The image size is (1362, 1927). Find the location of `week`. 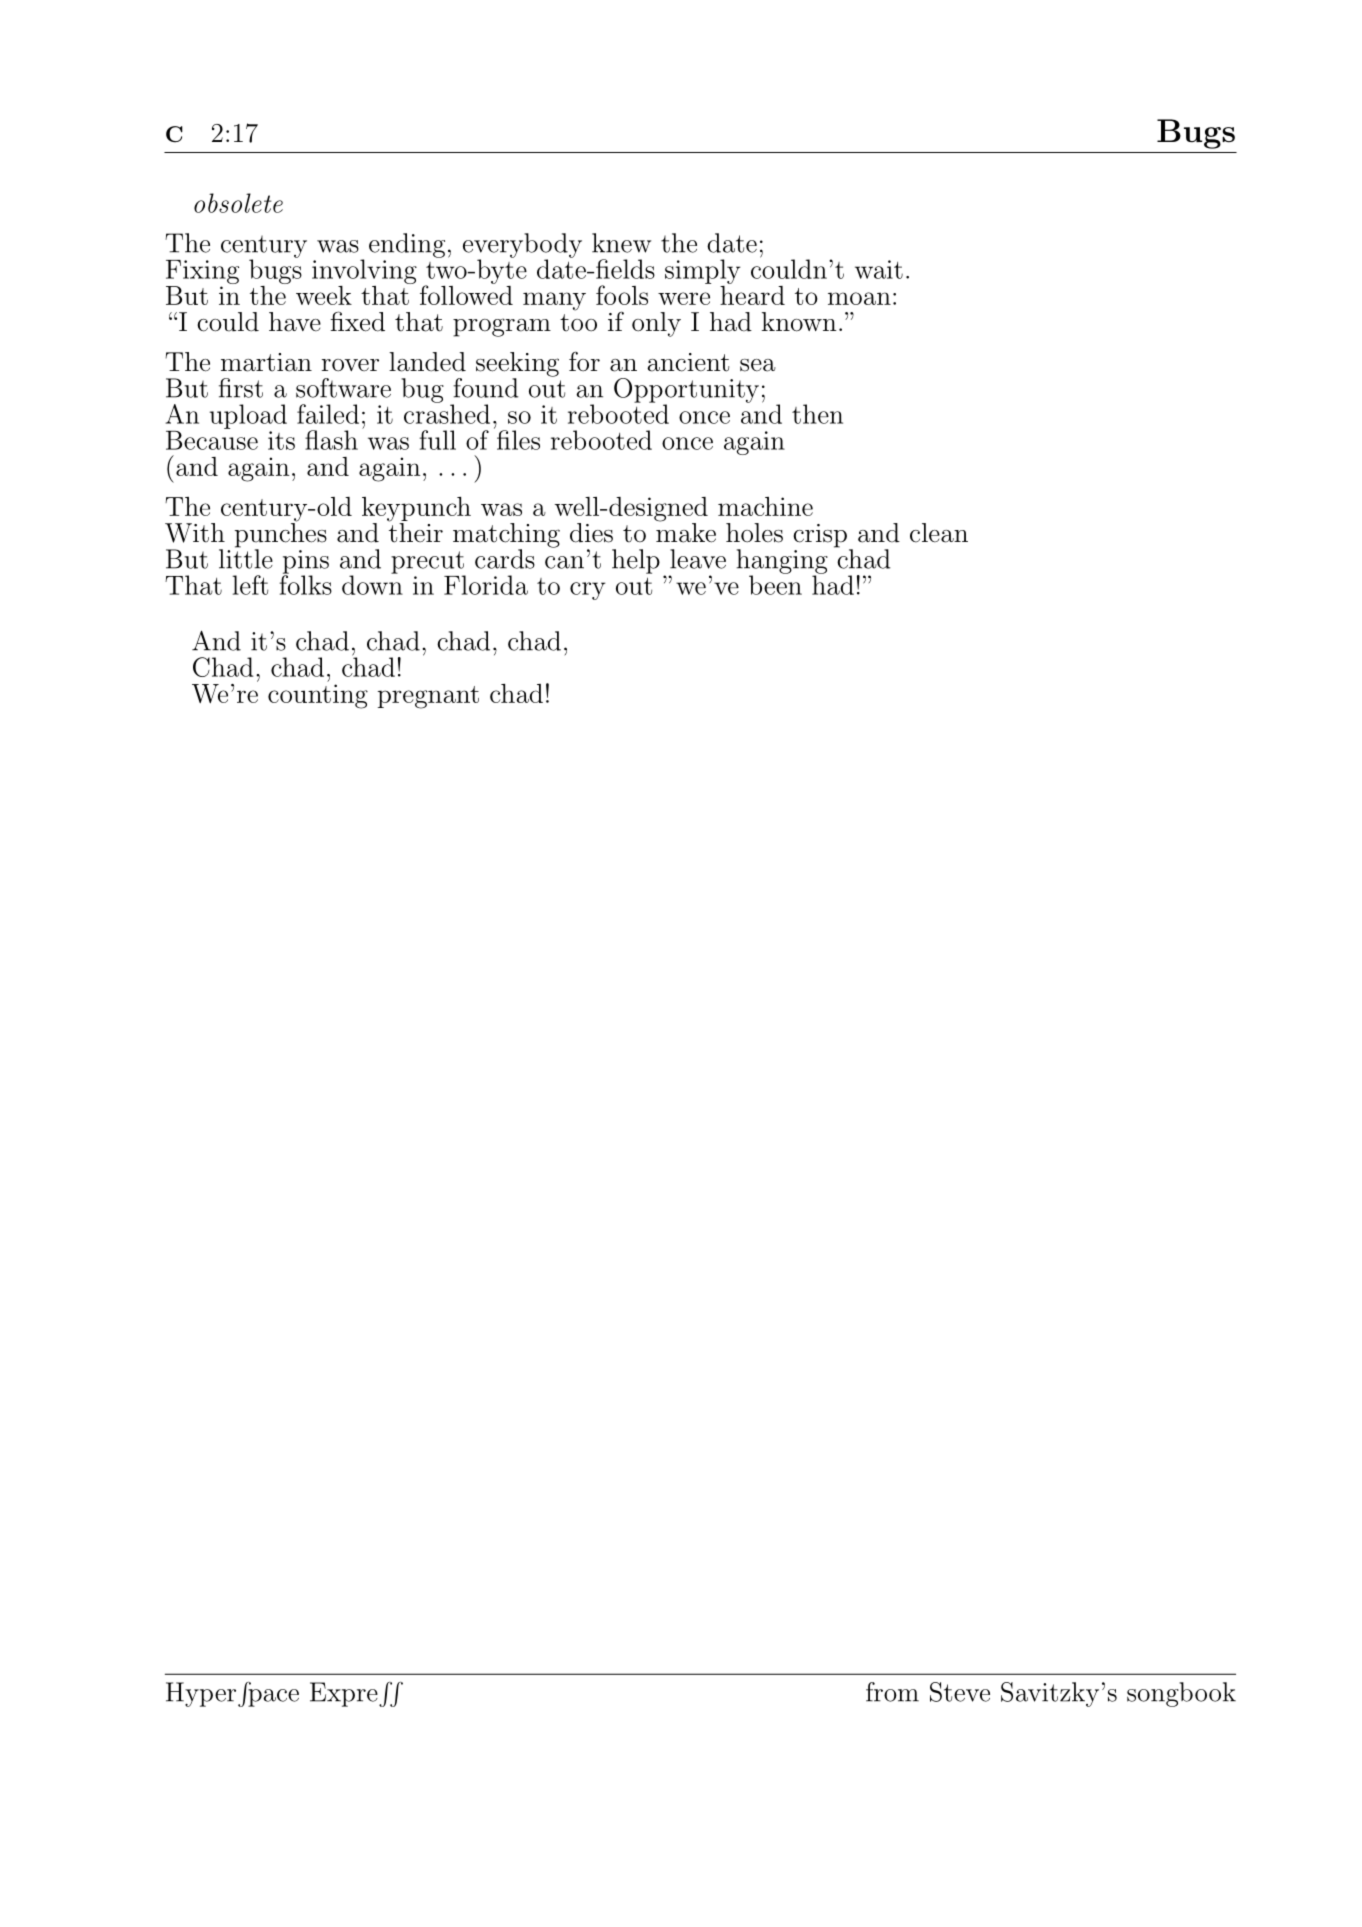

week is located at coordinates (324, 295).
